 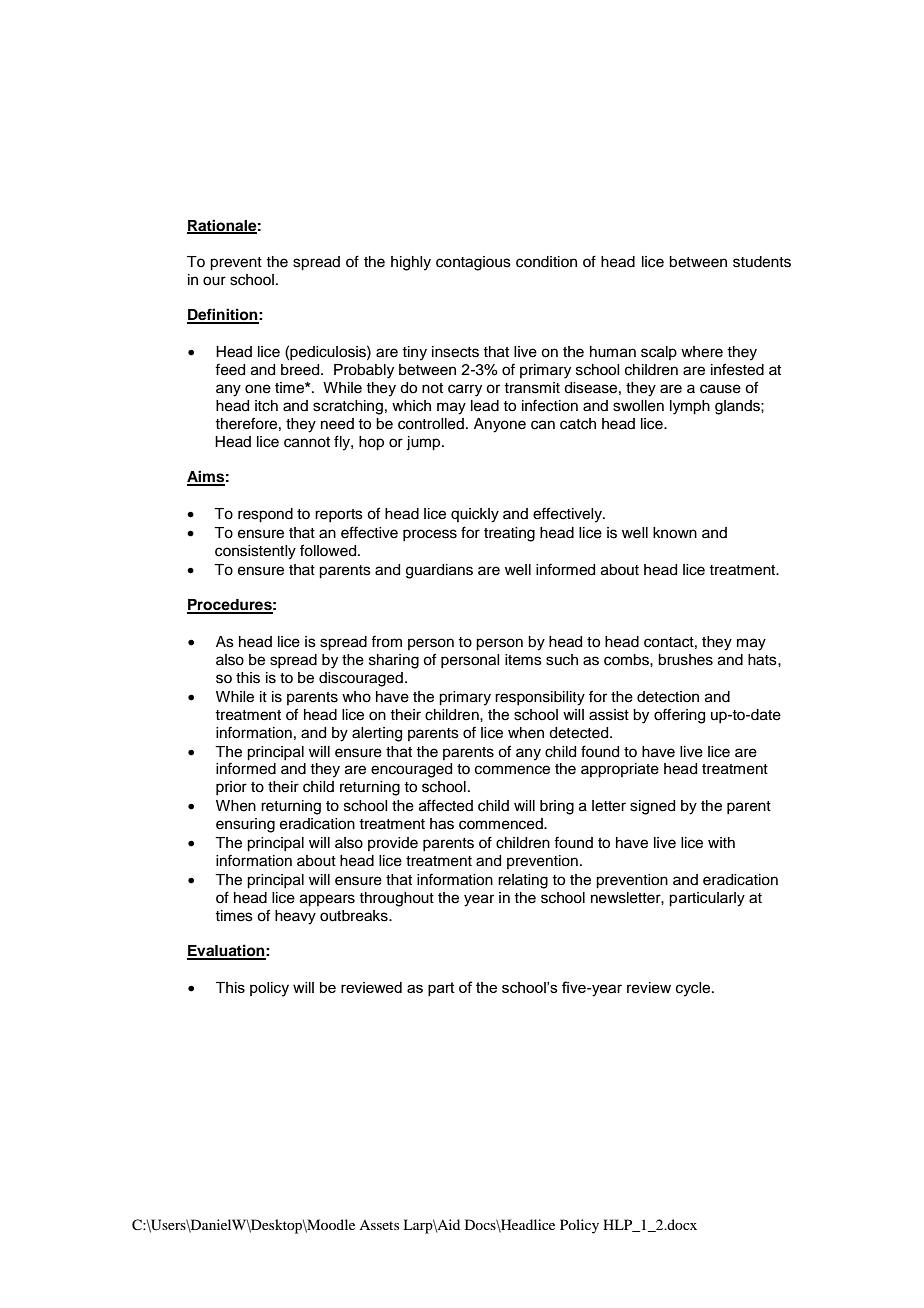 I want to click on brushes, so click(x=685, y=660).
